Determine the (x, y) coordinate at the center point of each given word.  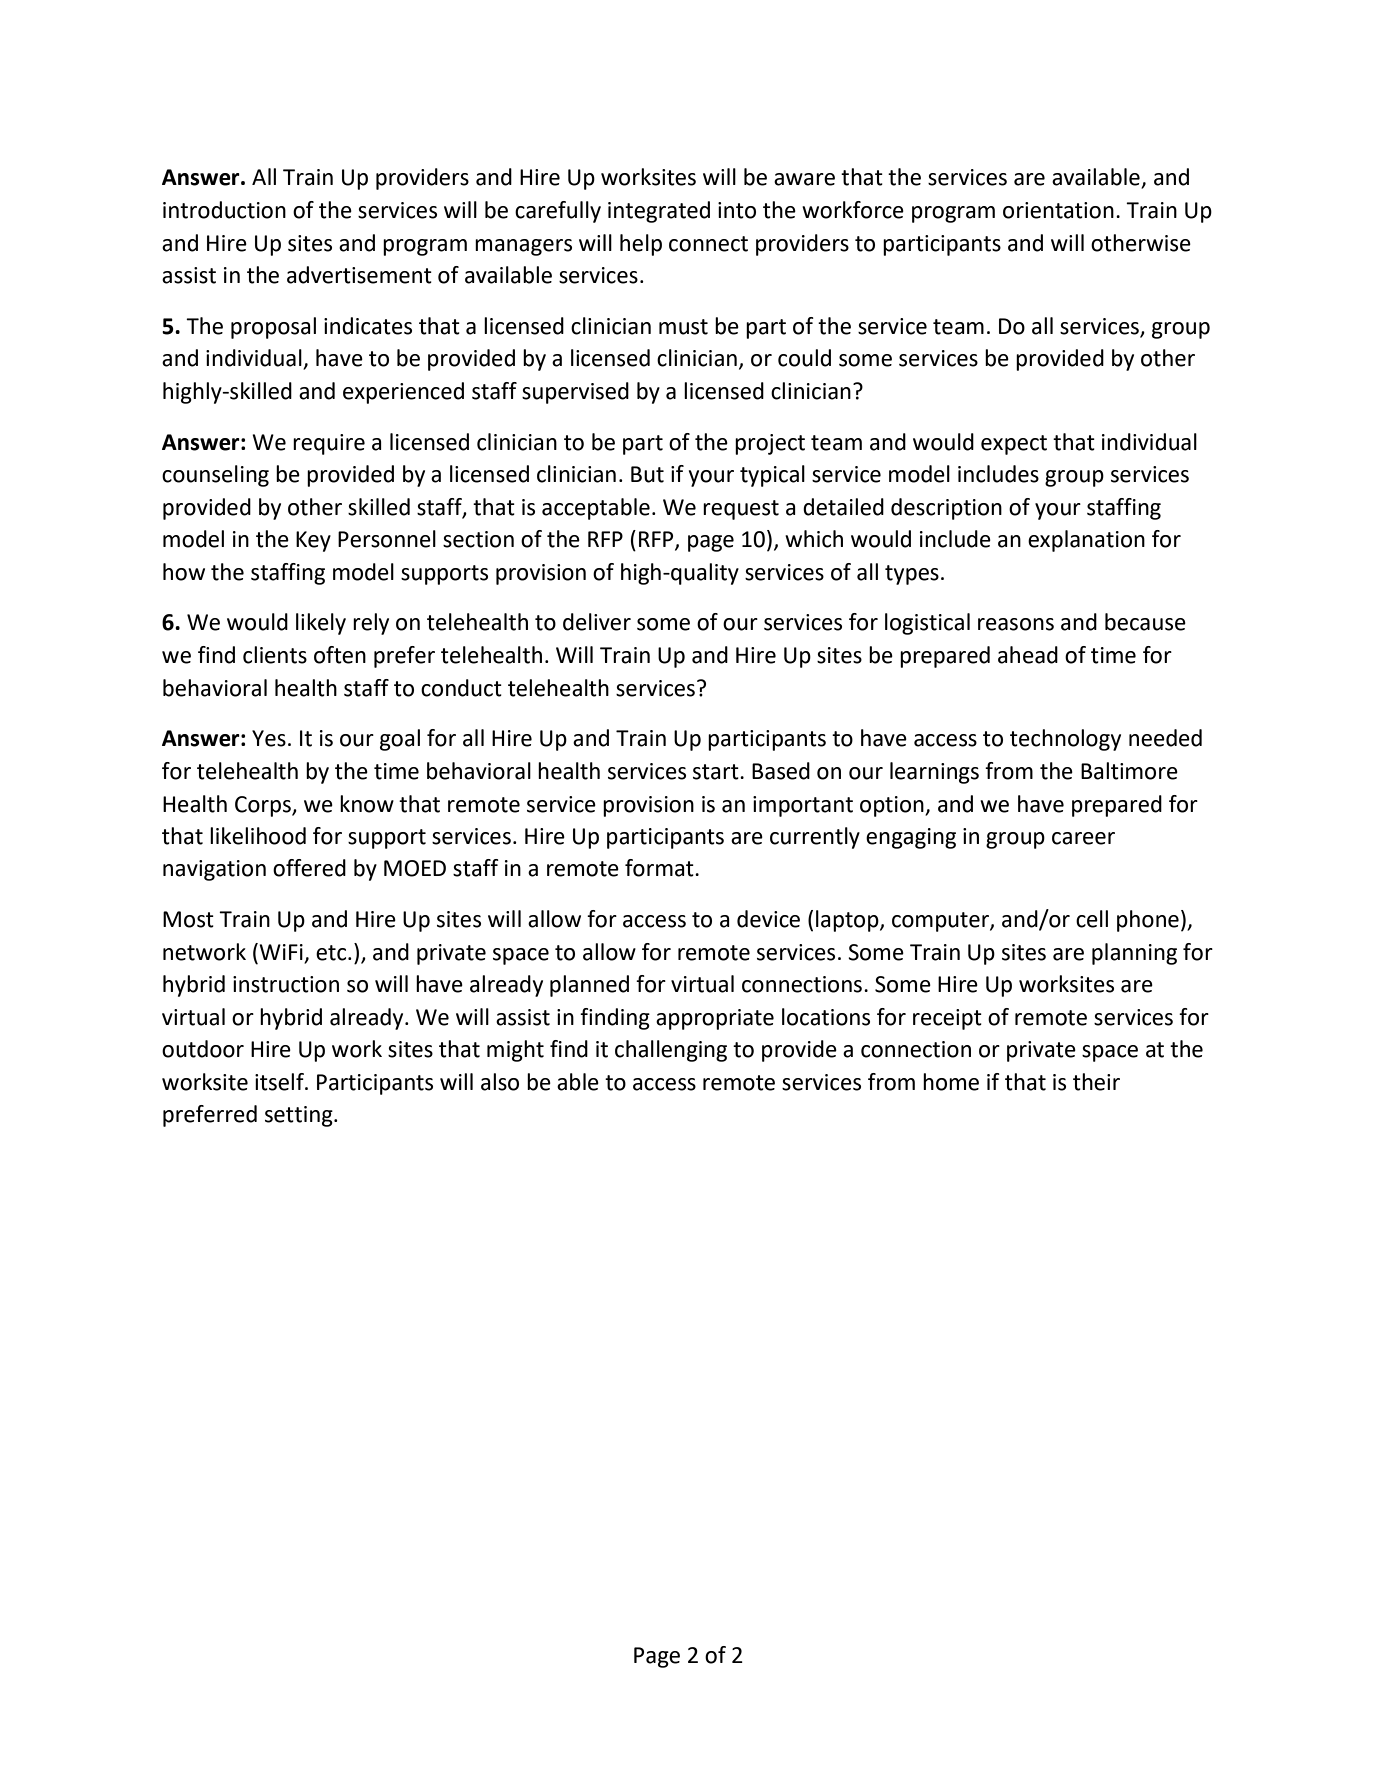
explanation (1086, 541)
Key (313, 541)
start (717, 772)
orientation (1058, 210)
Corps (264, 806)
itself (280, 1082)
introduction (224, 210)
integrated (659, 212)
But (647, 474)
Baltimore (1129, 771)
